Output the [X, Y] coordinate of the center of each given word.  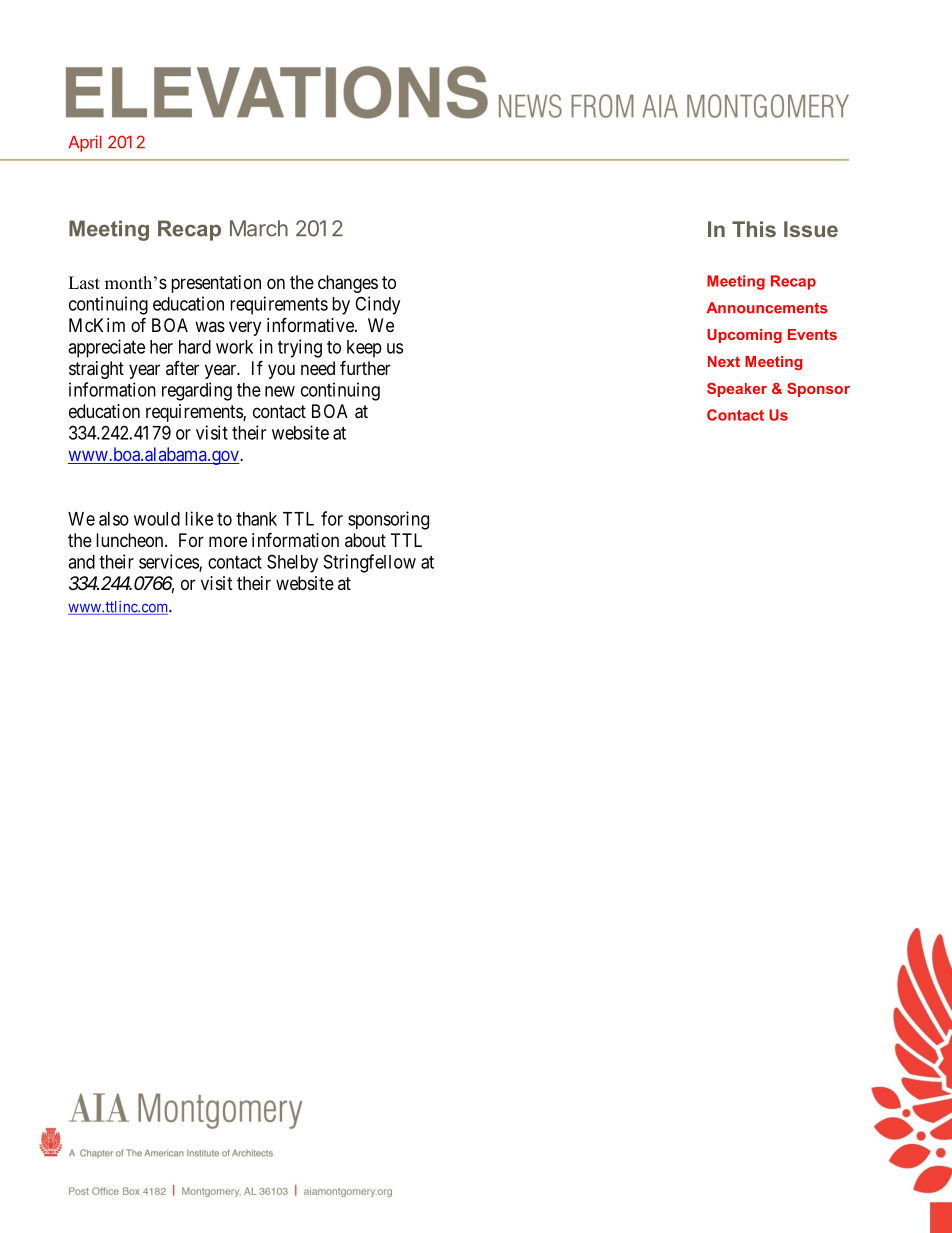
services [169, 562]
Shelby [292, 563]
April [85, 143]
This [754, 229]
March [259, 228]
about [365, 540]
